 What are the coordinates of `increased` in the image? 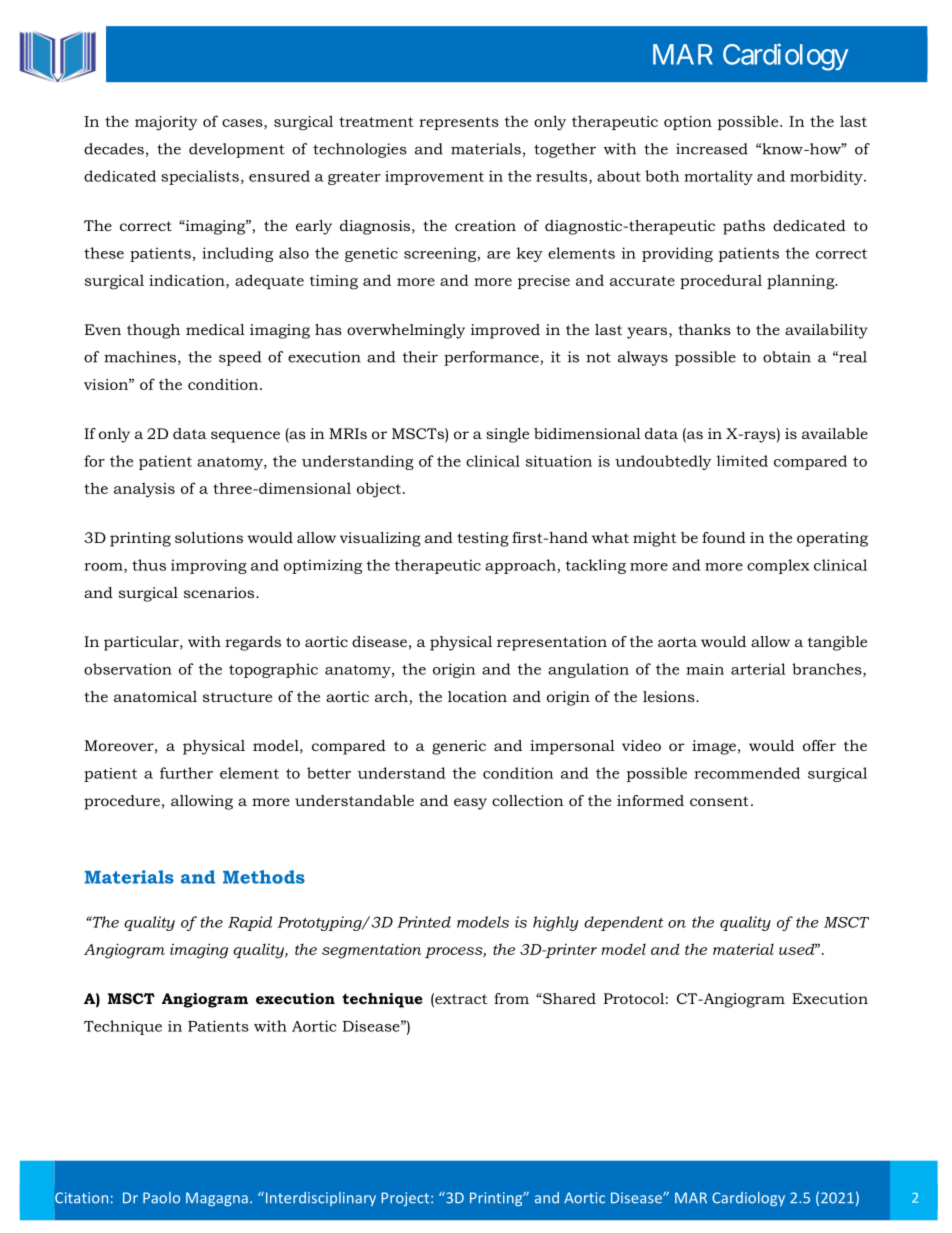 It's located at (712, 149).
